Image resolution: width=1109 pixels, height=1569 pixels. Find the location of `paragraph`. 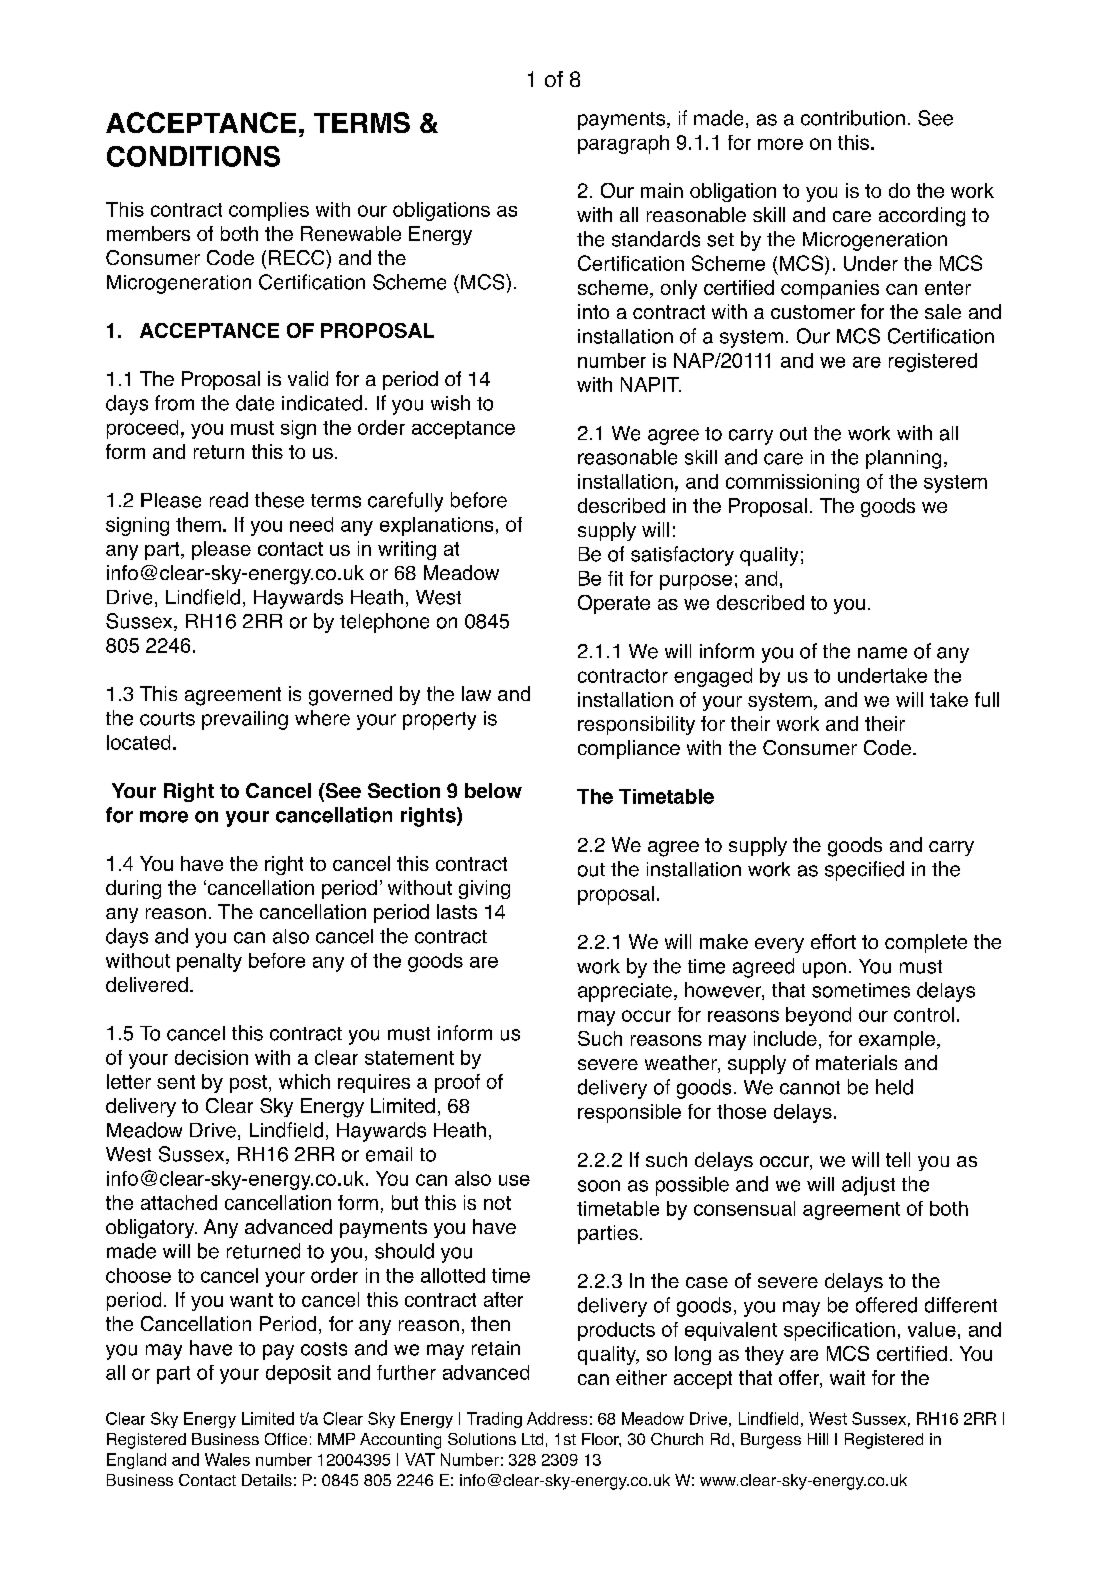

paragraph is located at coordinates (623, 144).
